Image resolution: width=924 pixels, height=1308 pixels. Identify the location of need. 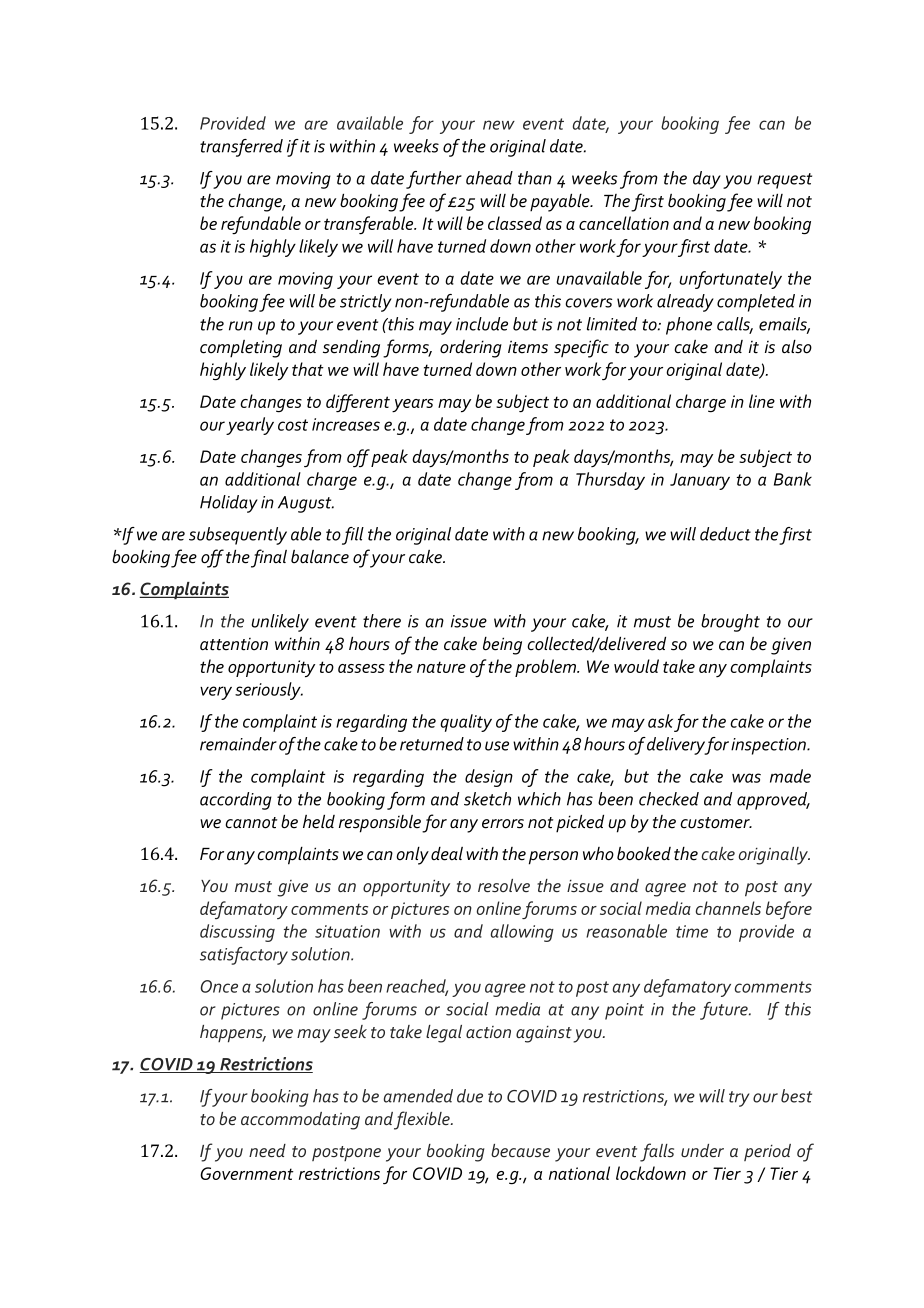
(267, 1150).
